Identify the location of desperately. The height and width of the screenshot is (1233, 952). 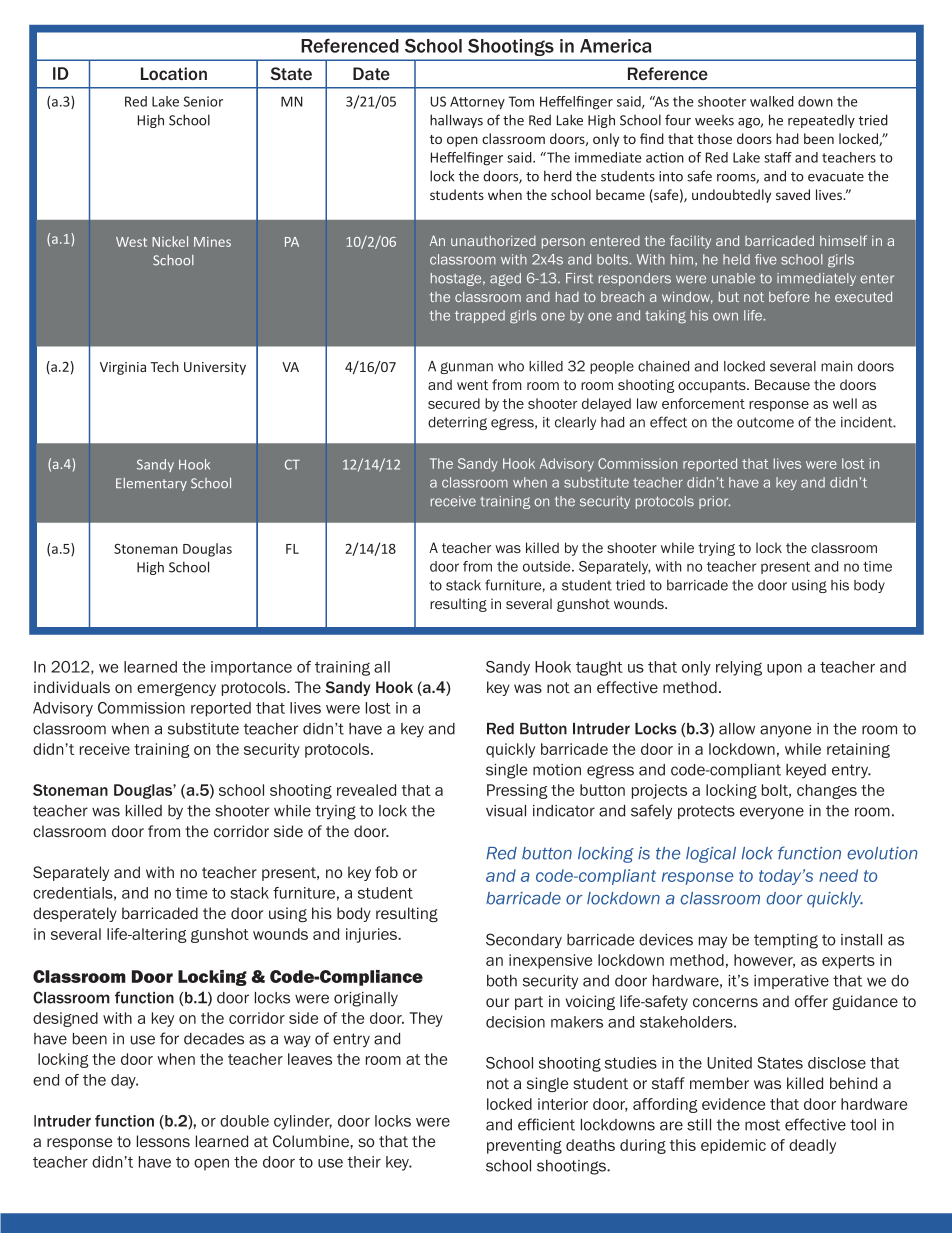
(75, 914).
